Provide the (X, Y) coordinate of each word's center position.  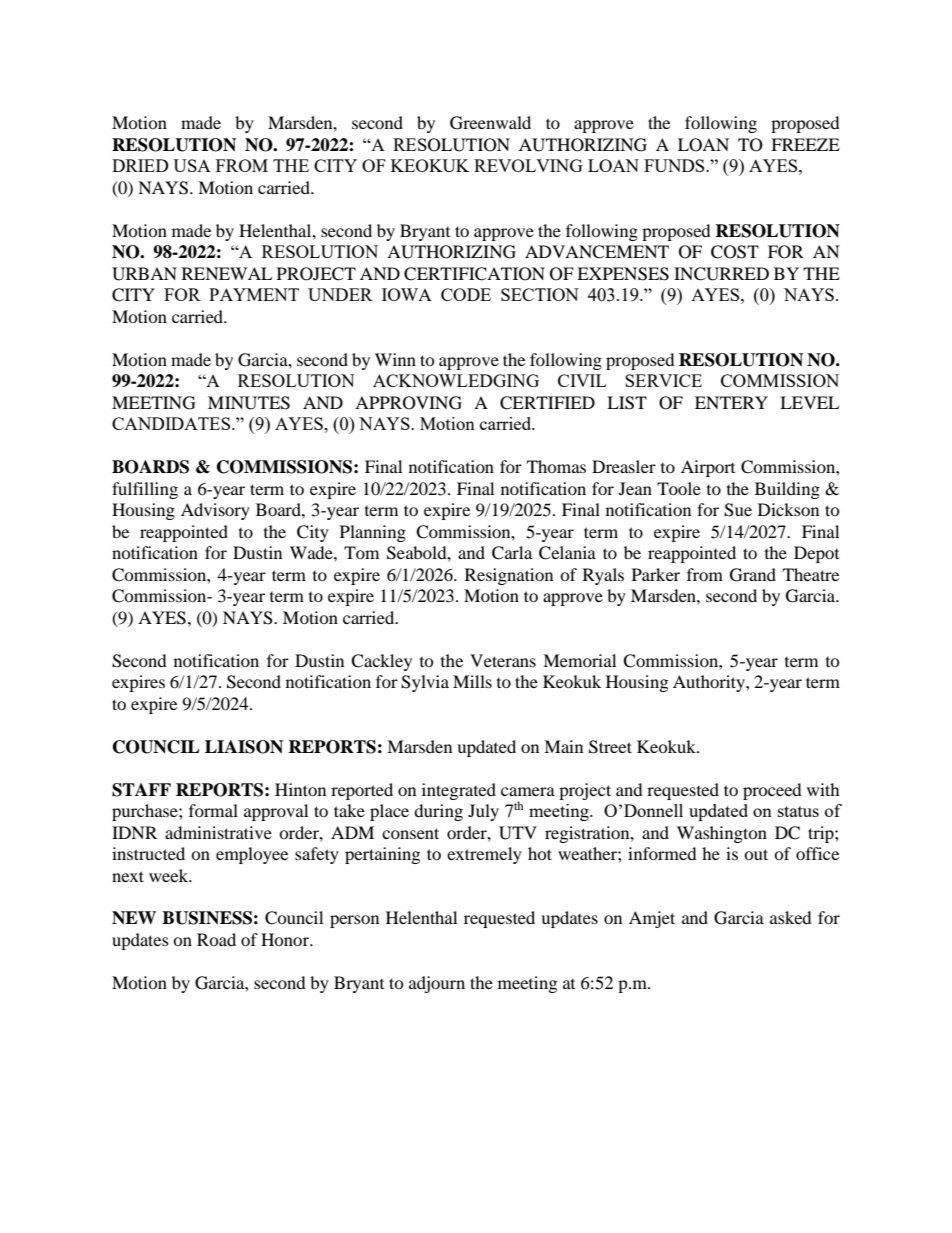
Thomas (556, 466)
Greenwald (490, 123)
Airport (708, 468)
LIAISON (244, 747)
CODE (466, 294)
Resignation (509, 576)
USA (192, 165)
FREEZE (805, 144)
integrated (459, 791)
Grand (753, 575)
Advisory (215, 511)
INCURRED (721, 274)
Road (216, 939)
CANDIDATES (172, 423)
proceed (772, 791)
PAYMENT (254, 294)
